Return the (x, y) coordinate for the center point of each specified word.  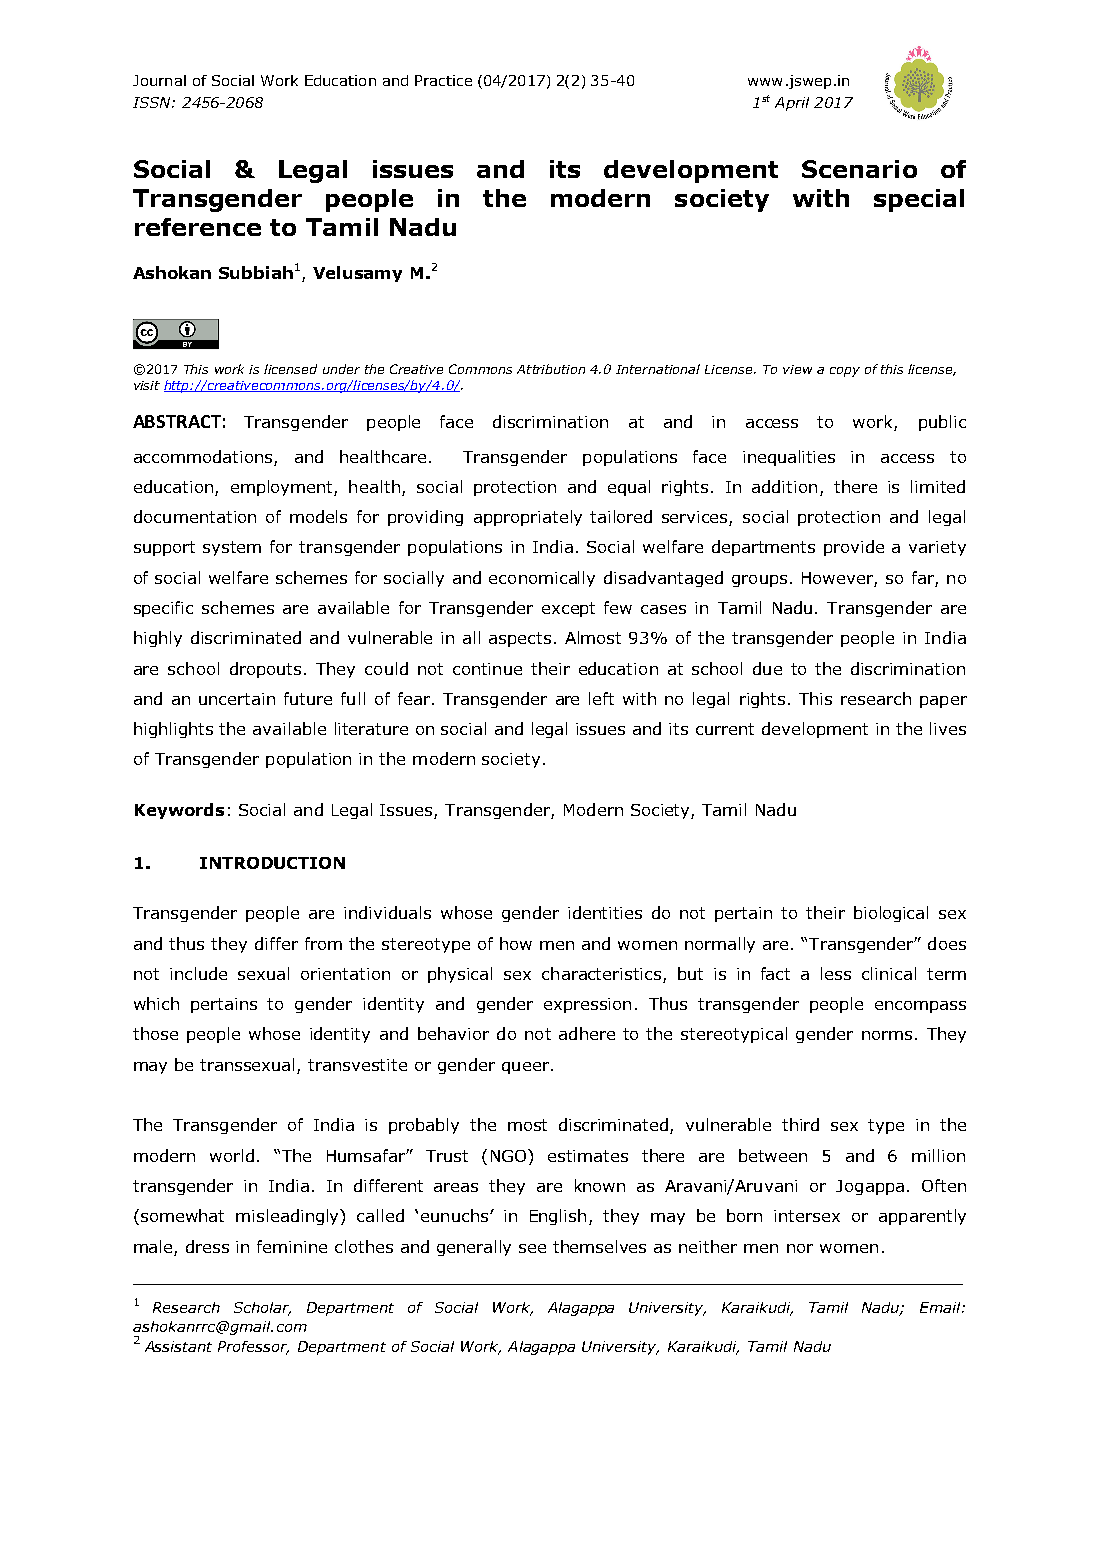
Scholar (262, 1309)
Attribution (551, 369)
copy (845, 372)
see (532, 1248)
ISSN (153, 102)
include (198, 973)
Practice (443, 80)
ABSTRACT (177, 421)
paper (943, 702)
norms (887, 1035)
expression (587, 1005)
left (601, 698)
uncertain (237, 699)
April (792, 104)
